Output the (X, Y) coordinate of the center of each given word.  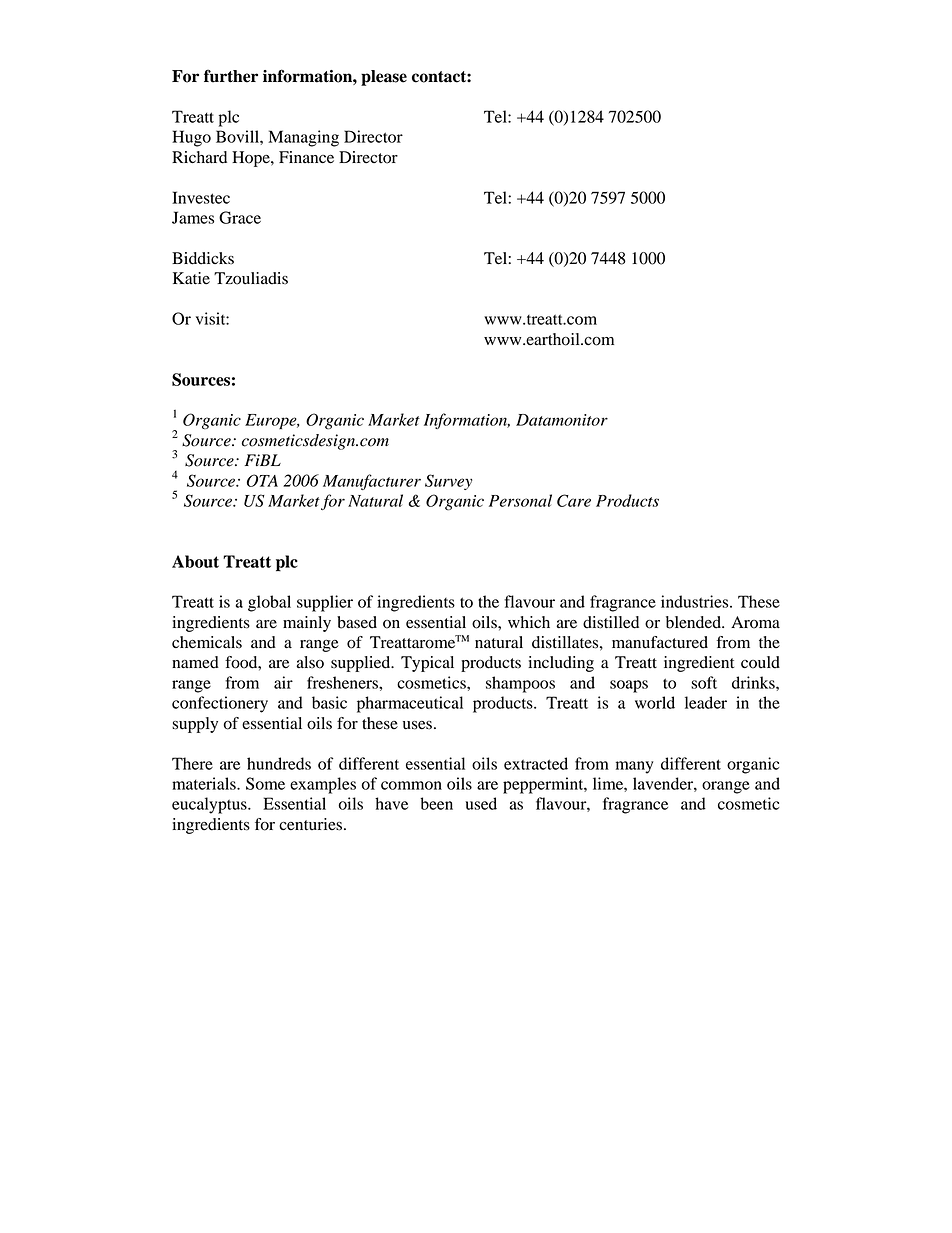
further (231, 76)
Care (574, 500)
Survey (448, 482)
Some (265, 783)
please (384, 78)
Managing (303, 138)
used (481, 803)
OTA (262, 480)
